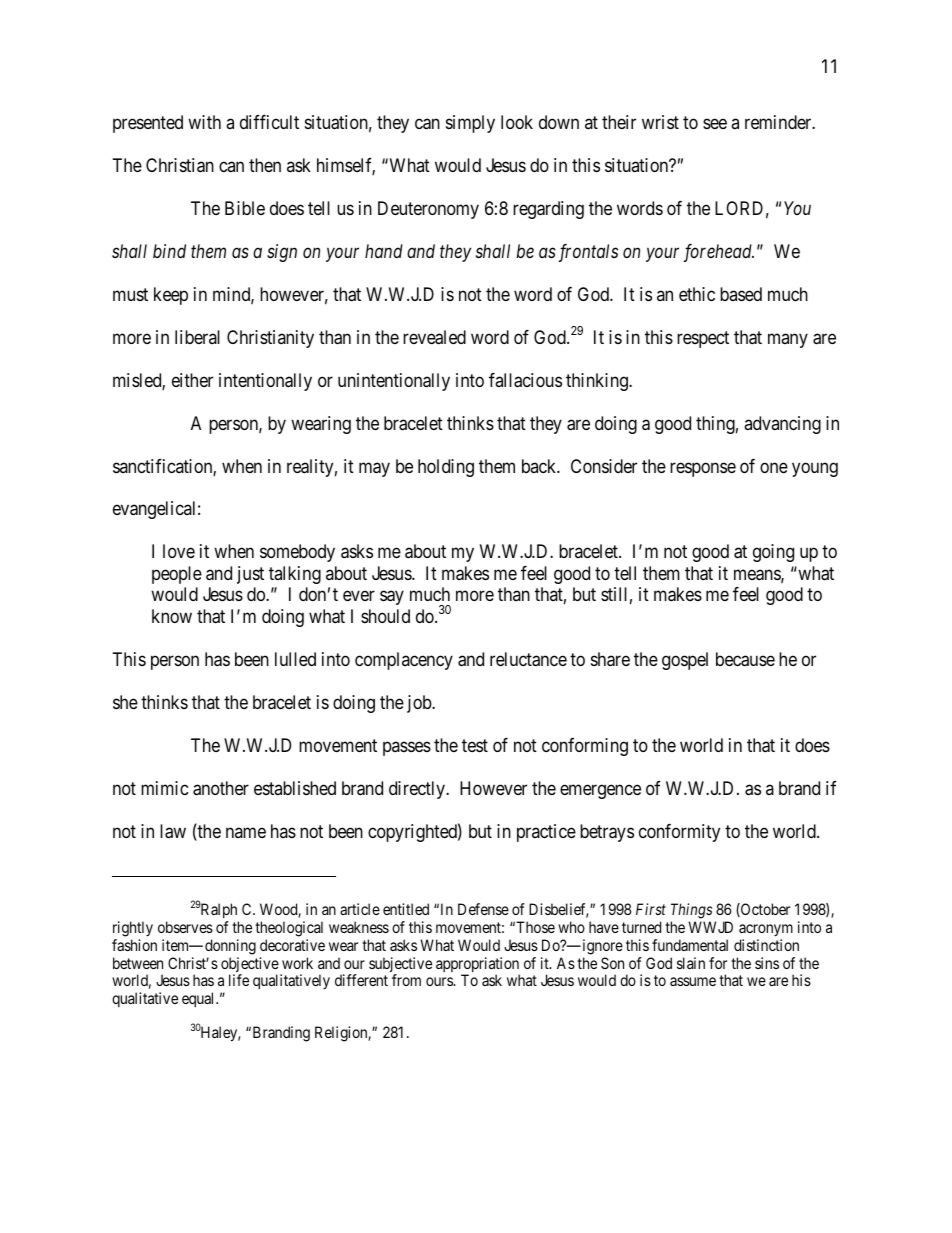 This screenshot has width=952, height=1233. What do you see at coordinates (420, 704) in the screenshot?
I see `job` at bounding box center [420, 704].
